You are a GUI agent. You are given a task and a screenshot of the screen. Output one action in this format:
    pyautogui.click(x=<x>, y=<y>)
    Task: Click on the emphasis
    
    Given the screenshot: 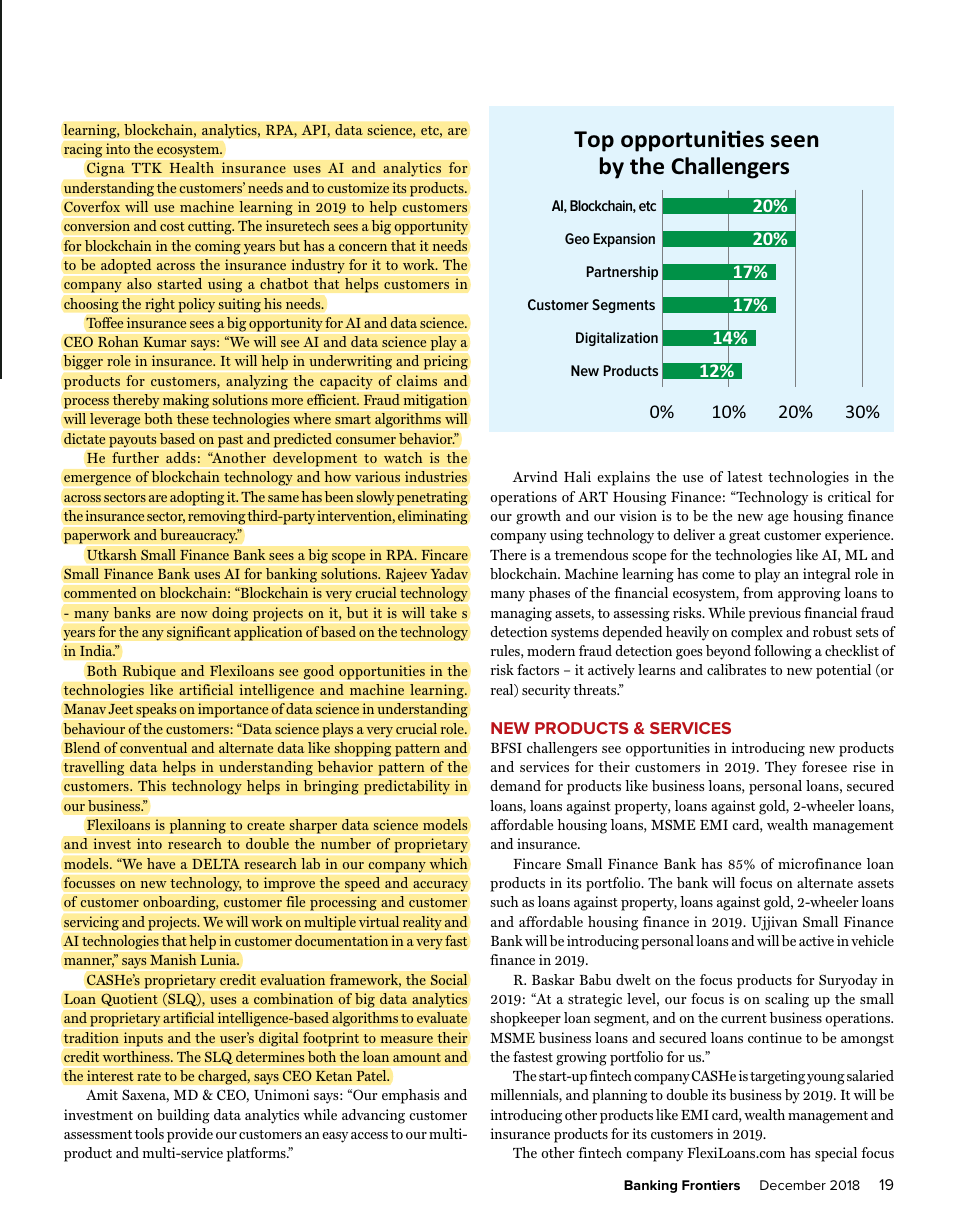 What is the action you would take?
    pyautogui.click(x=410, y=1096)
